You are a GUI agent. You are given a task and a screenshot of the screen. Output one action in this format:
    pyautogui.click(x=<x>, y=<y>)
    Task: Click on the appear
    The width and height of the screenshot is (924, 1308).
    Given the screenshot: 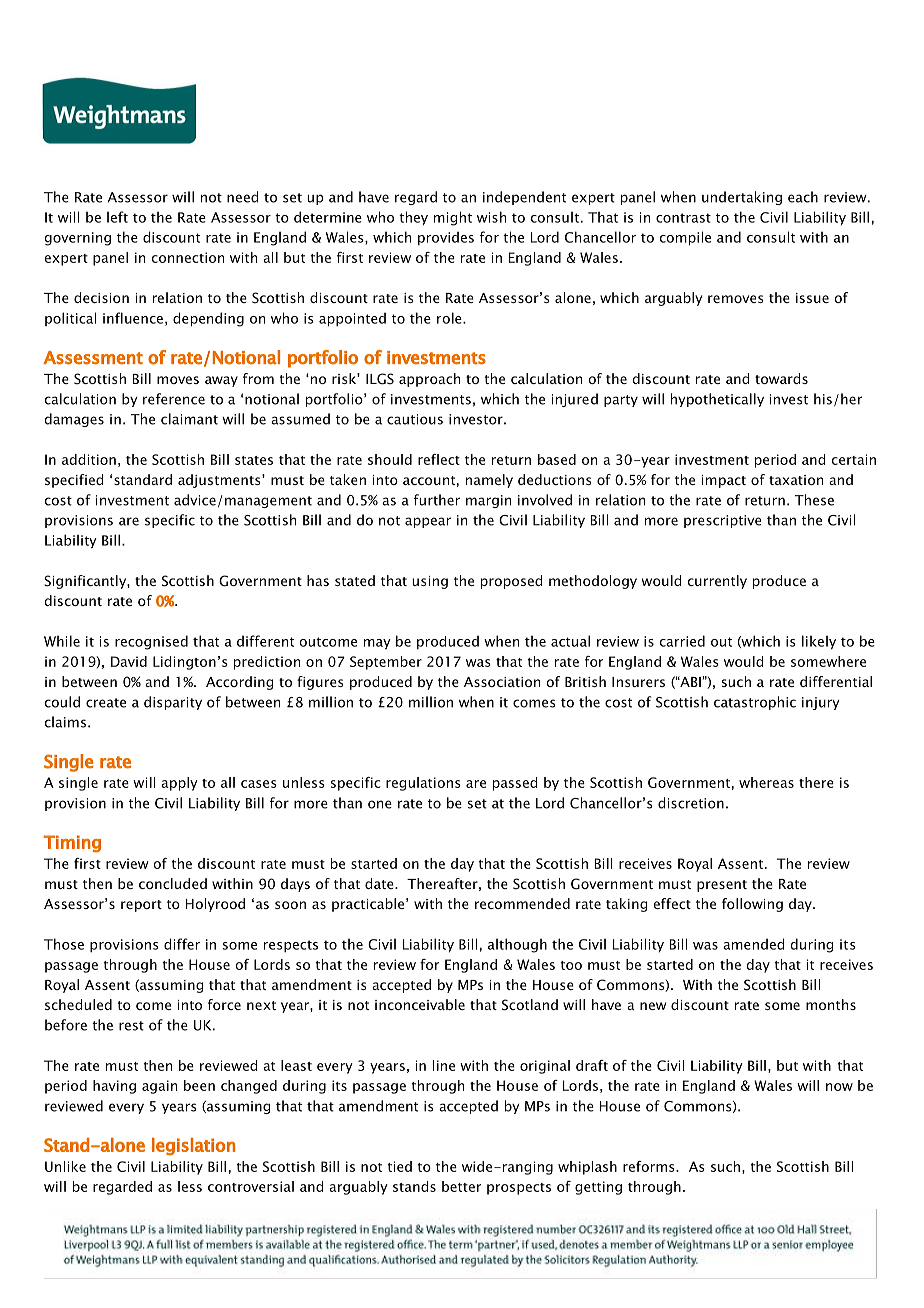 What is the action you would take?
    pyautogui.click(x=428, y=522)
